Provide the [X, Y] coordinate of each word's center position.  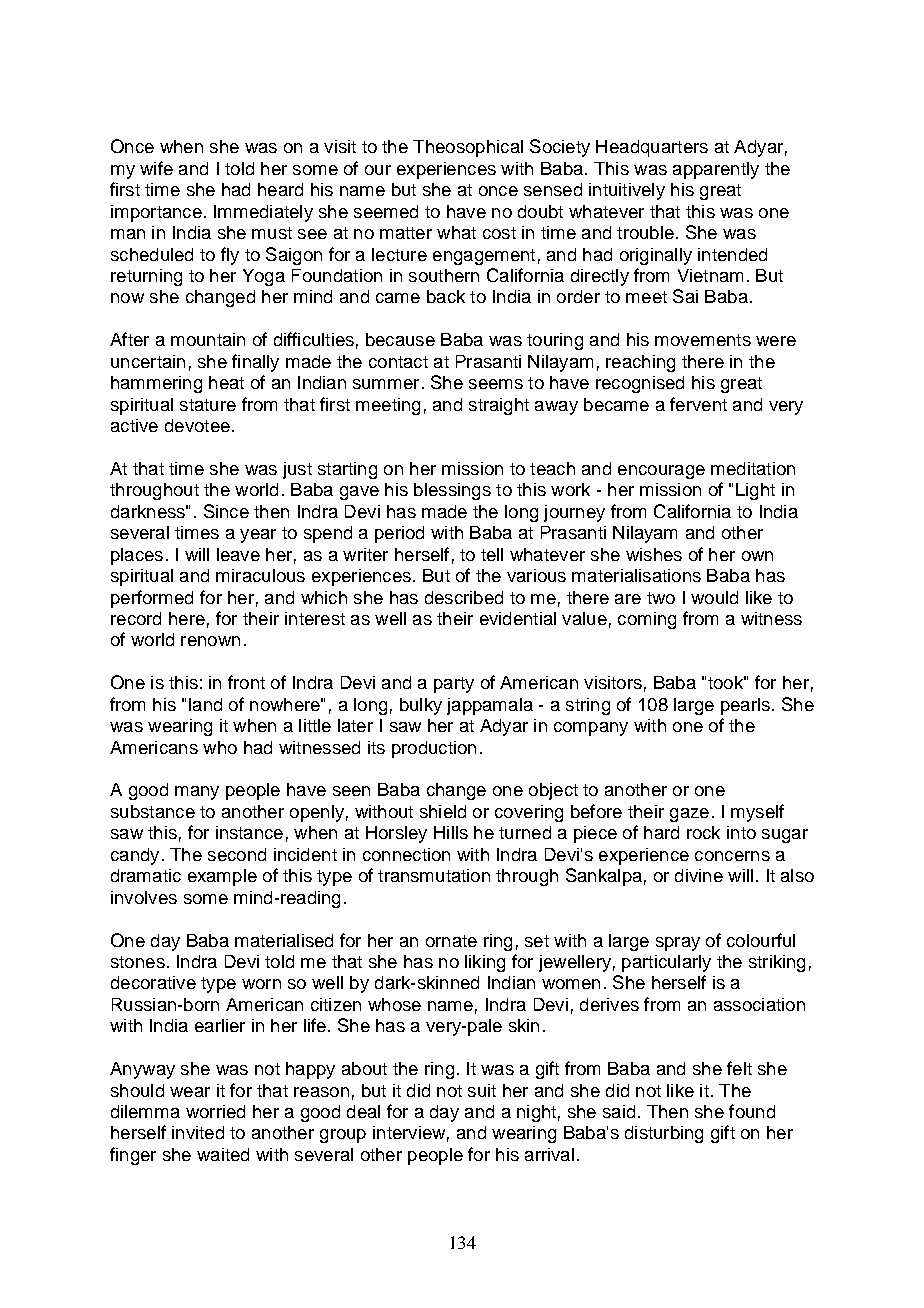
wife [156, 168]
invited [198, 1132]
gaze [689, 815]
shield [443, 811]
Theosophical [468, 148]
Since [226, 511]
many [197, 793]
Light [755, 491]
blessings [452, 491]
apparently [716, 170]
